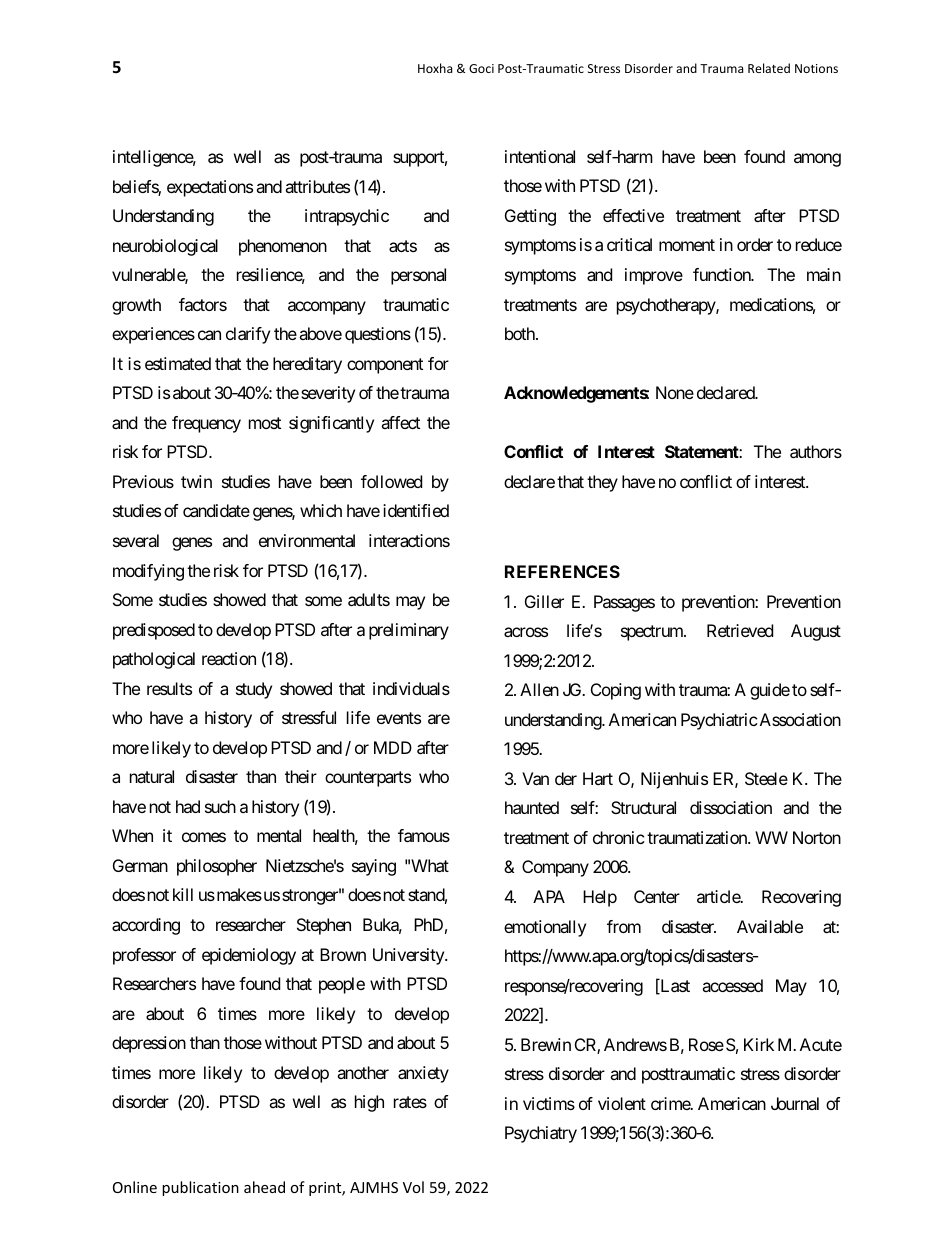 Image resolution: width=952 pixels, height=1233 pixels. What do you see at coordinates (200, 1188) in the document?
I see `publication` at bounding box center [200, 1188].
